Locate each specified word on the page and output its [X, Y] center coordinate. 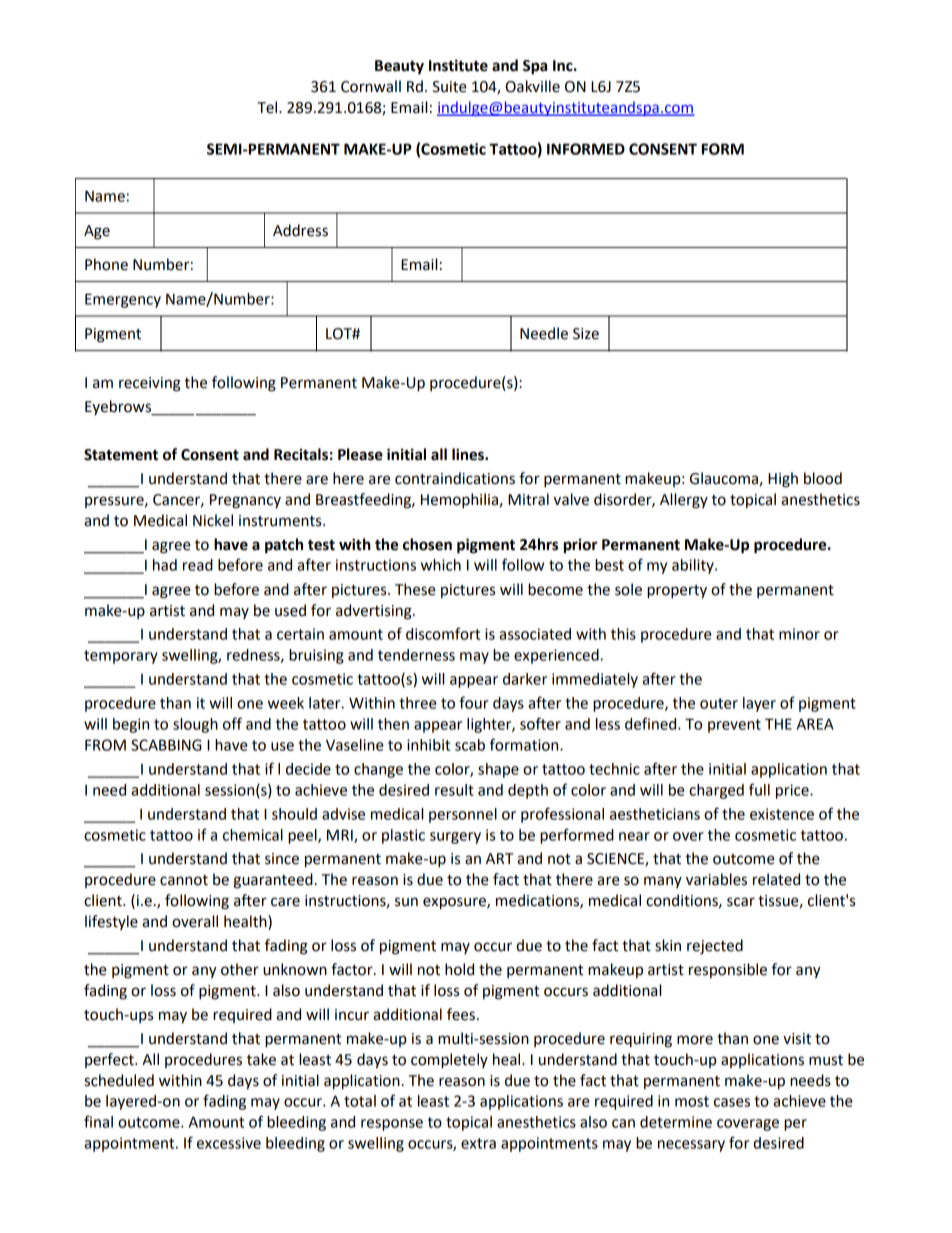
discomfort [443, 633]
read [198, 565]
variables [716, 879]
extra [478, 1143]
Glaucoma [724, 478]
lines [469, 454]
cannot [184, 880]
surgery [455, 838]
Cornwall [371, 86]
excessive [229, 1143]
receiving [150, 384]
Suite [449, 87]
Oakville [533, 86]
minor [799, 634]
